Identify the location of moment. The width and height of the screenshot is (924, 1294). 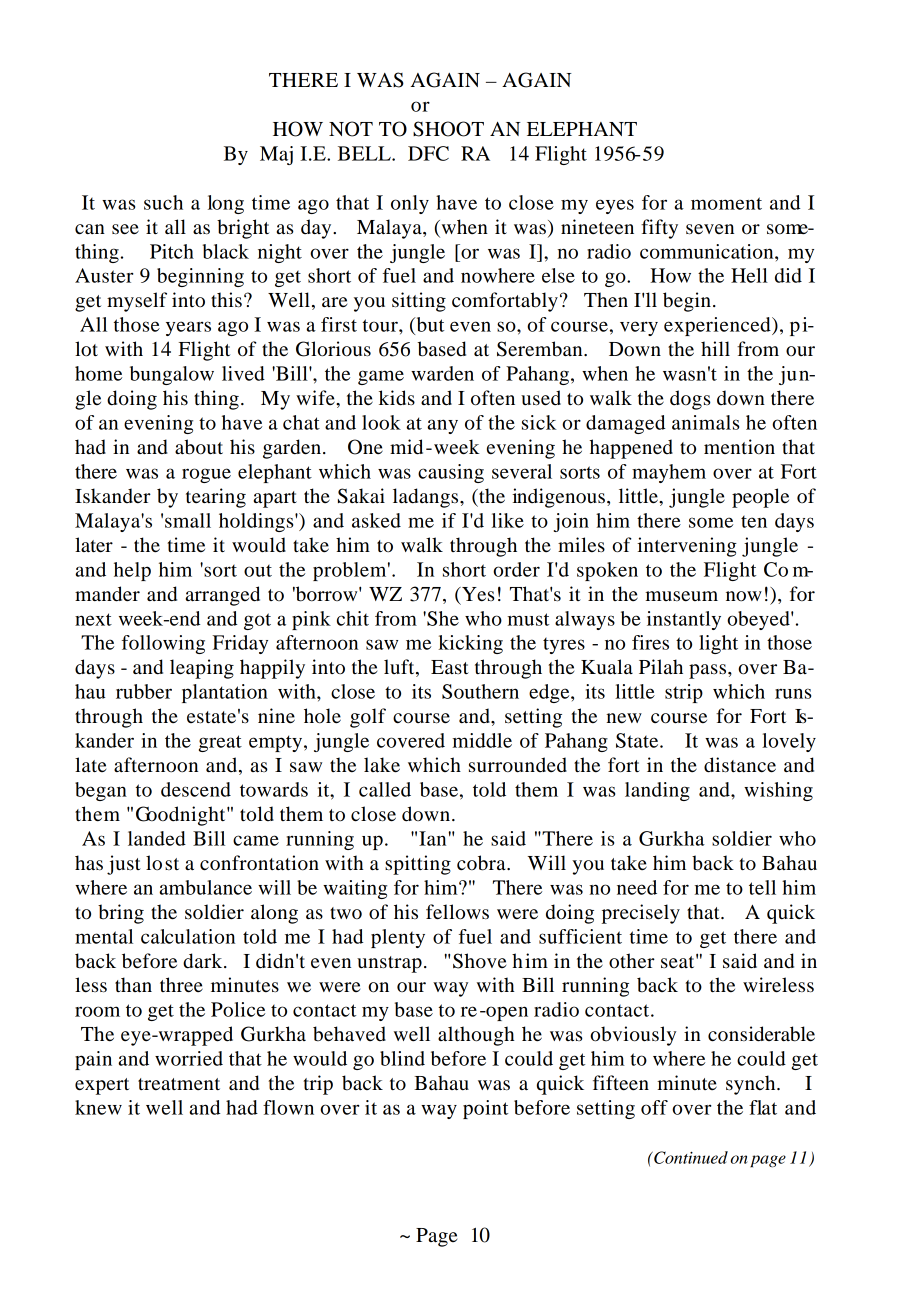
(726, 203).
